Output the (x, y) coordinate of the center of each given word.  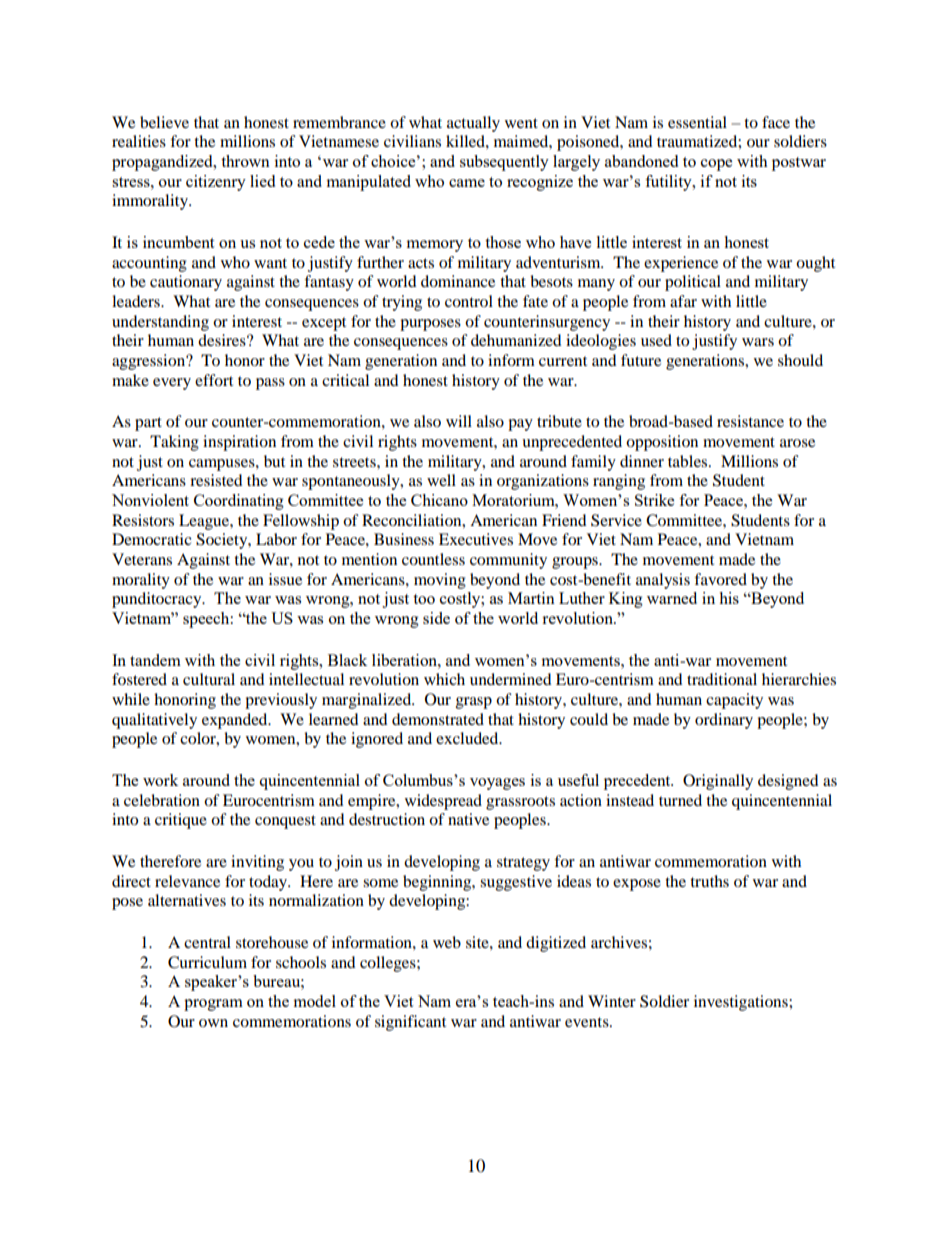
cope (716, 165)
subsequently (504, 163)
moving (440, 581)
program (213, 1005)
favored (720, 579)
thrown (245, 161)
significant (410, 1023)
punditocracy (158, 600)
